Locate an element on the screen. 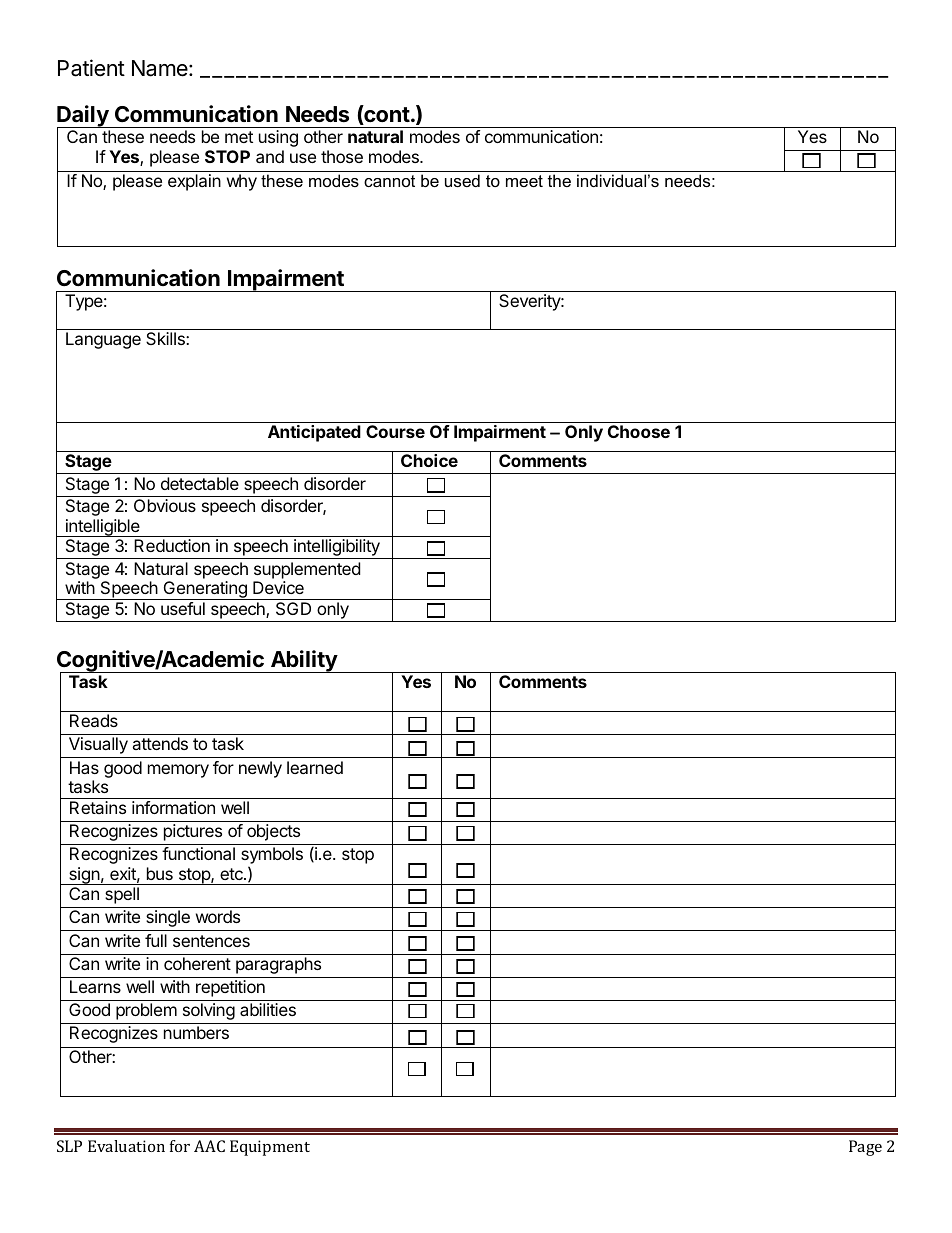 This screenshot has width=952, height=1233. Choose is located at coordinates (639, 431).
